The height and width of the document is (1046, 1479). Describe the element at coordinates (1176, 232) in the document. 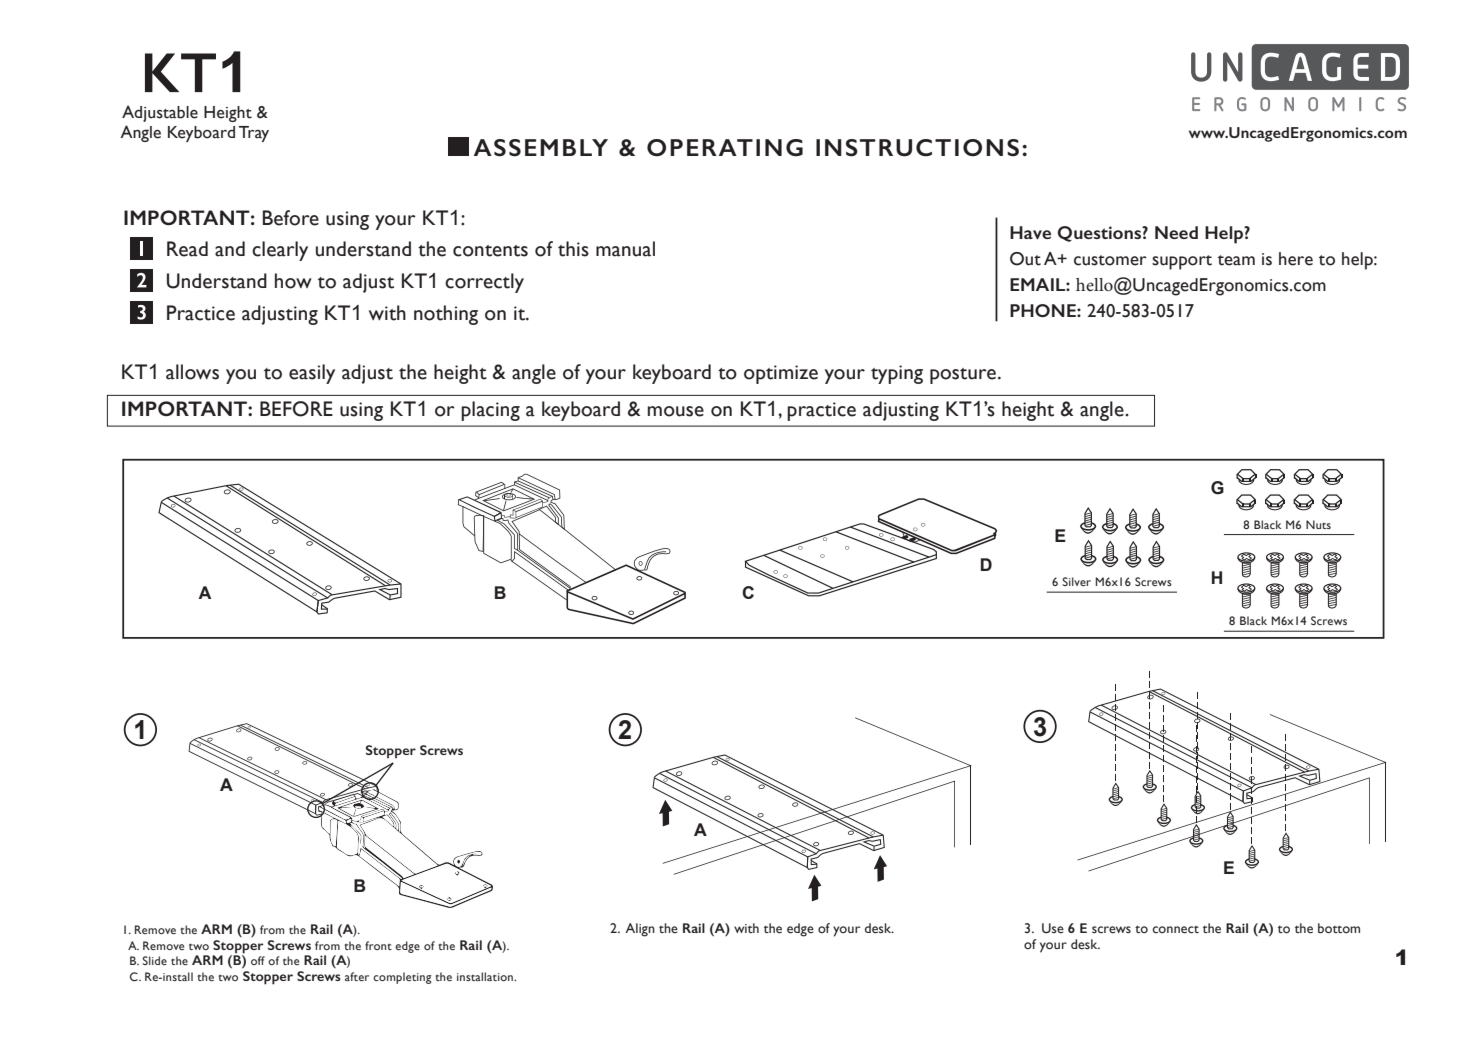

I see `Need` at that location.
